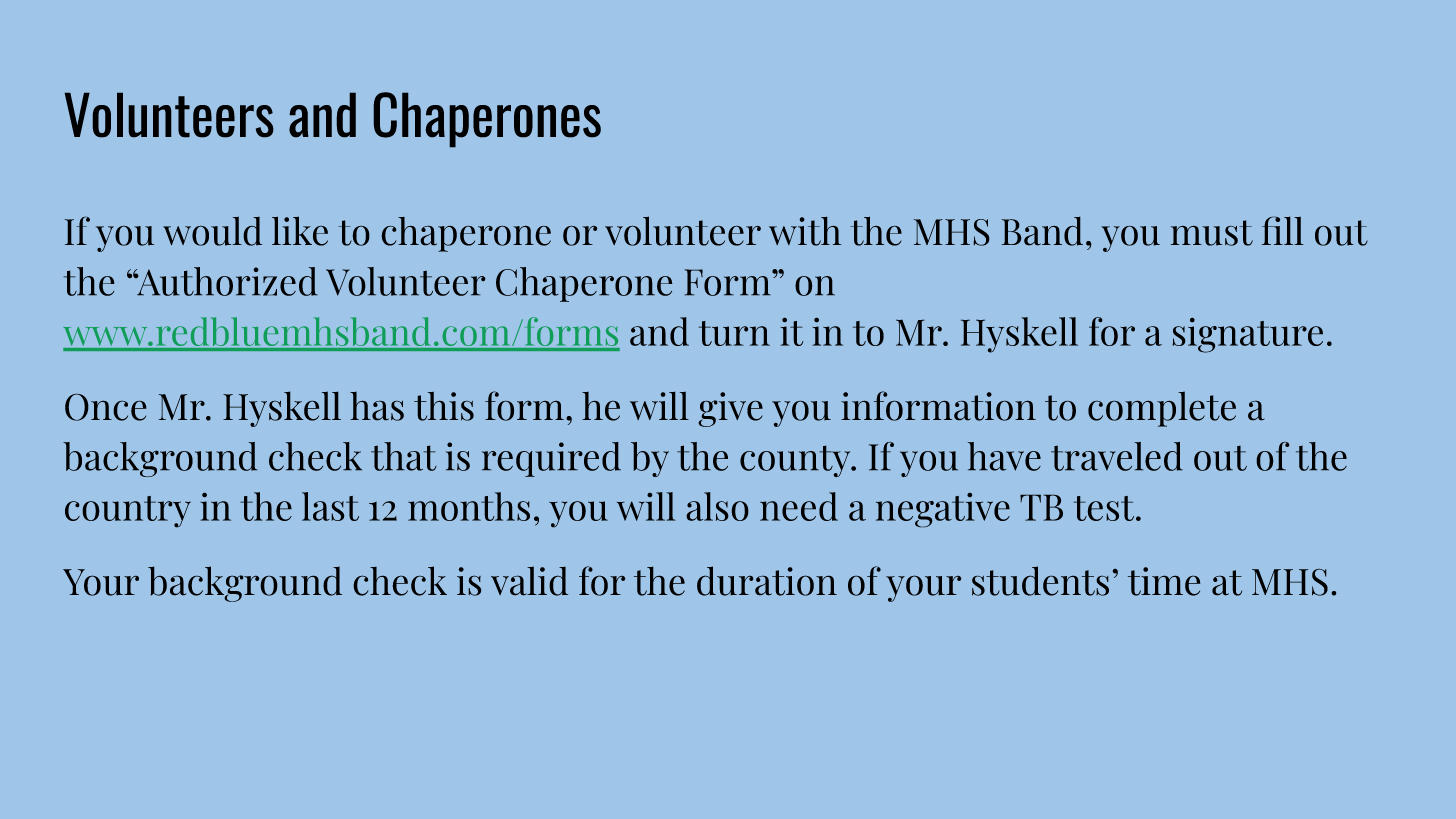 The width and height of the image is (1456, 819). What do you see at coordinates (796, 461) in the image?
I see `county` at bounding box center [796, 461].
